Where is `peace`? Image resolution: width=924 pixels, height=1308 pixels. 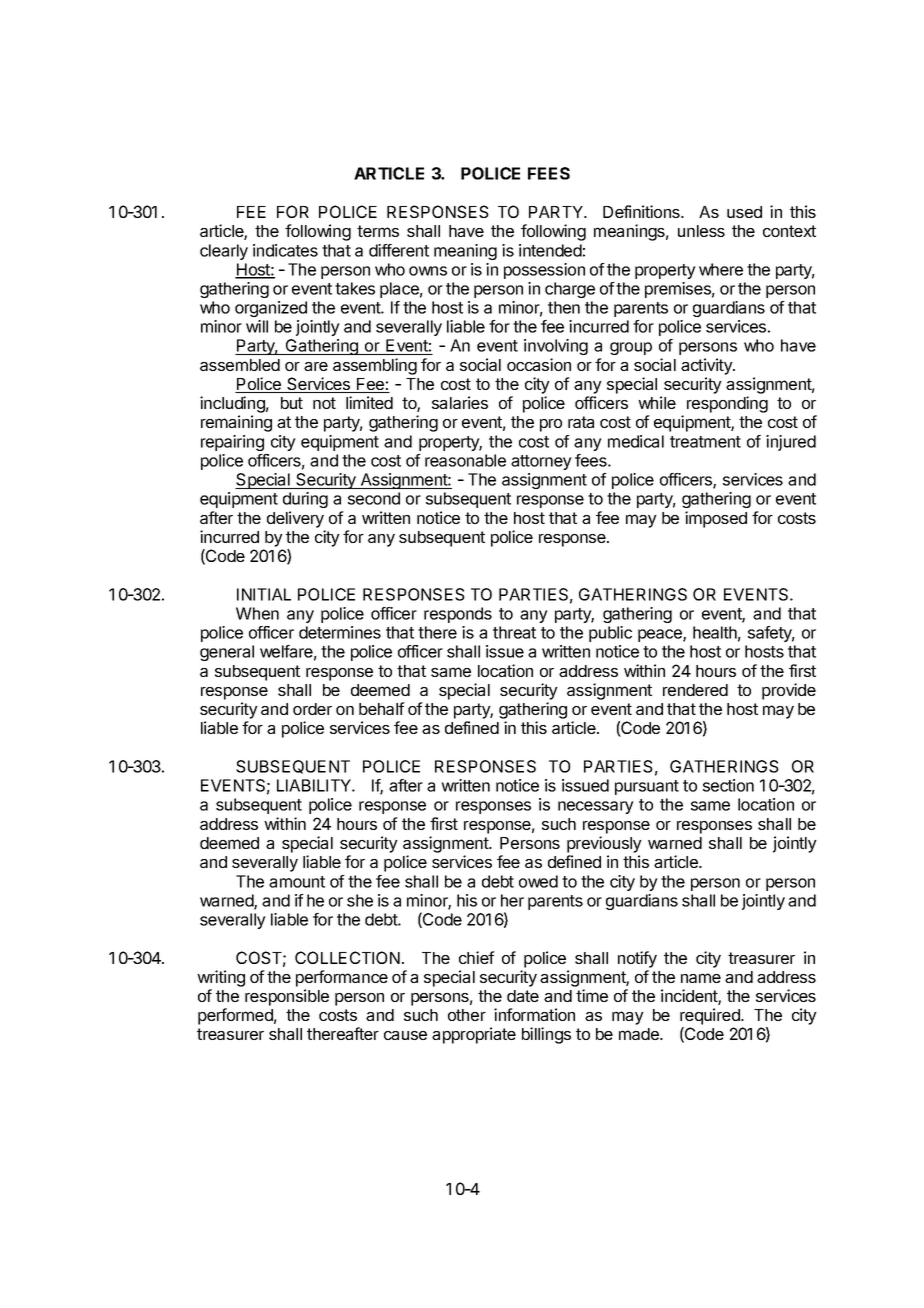
peace is located at coordinates (661, 635).
